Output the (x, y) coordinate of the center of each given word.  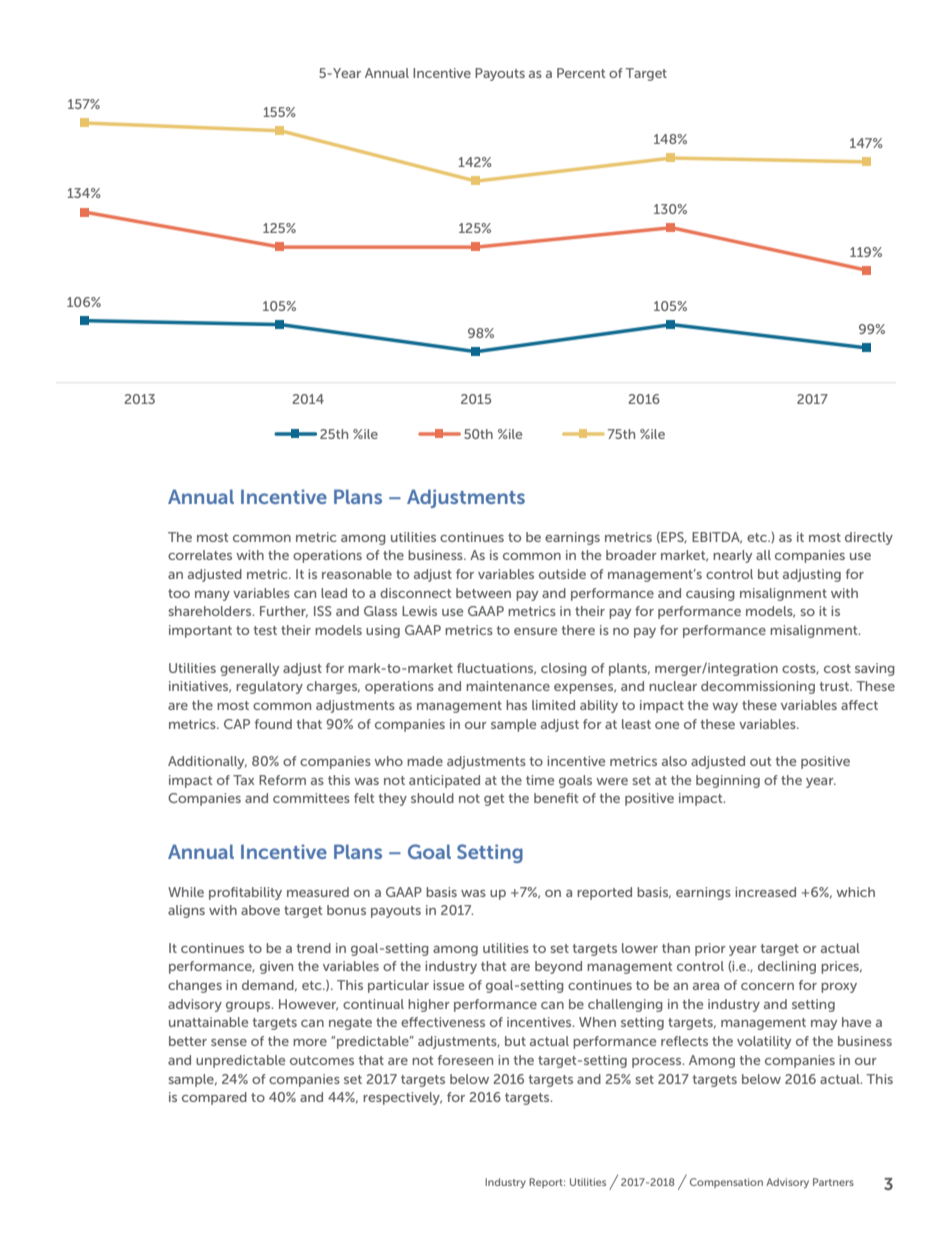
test (265, 630)
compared (214, 1098)
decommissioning (758, 687)
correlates (200, 555)
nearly (732, 556)
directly (869, 538)
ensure (535, 631)
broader (631, 555)
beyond (558, 967)
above (260, 910)
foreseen (465, 1060)
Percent (581, 73)
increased (765, 892)
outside (562, 574)
